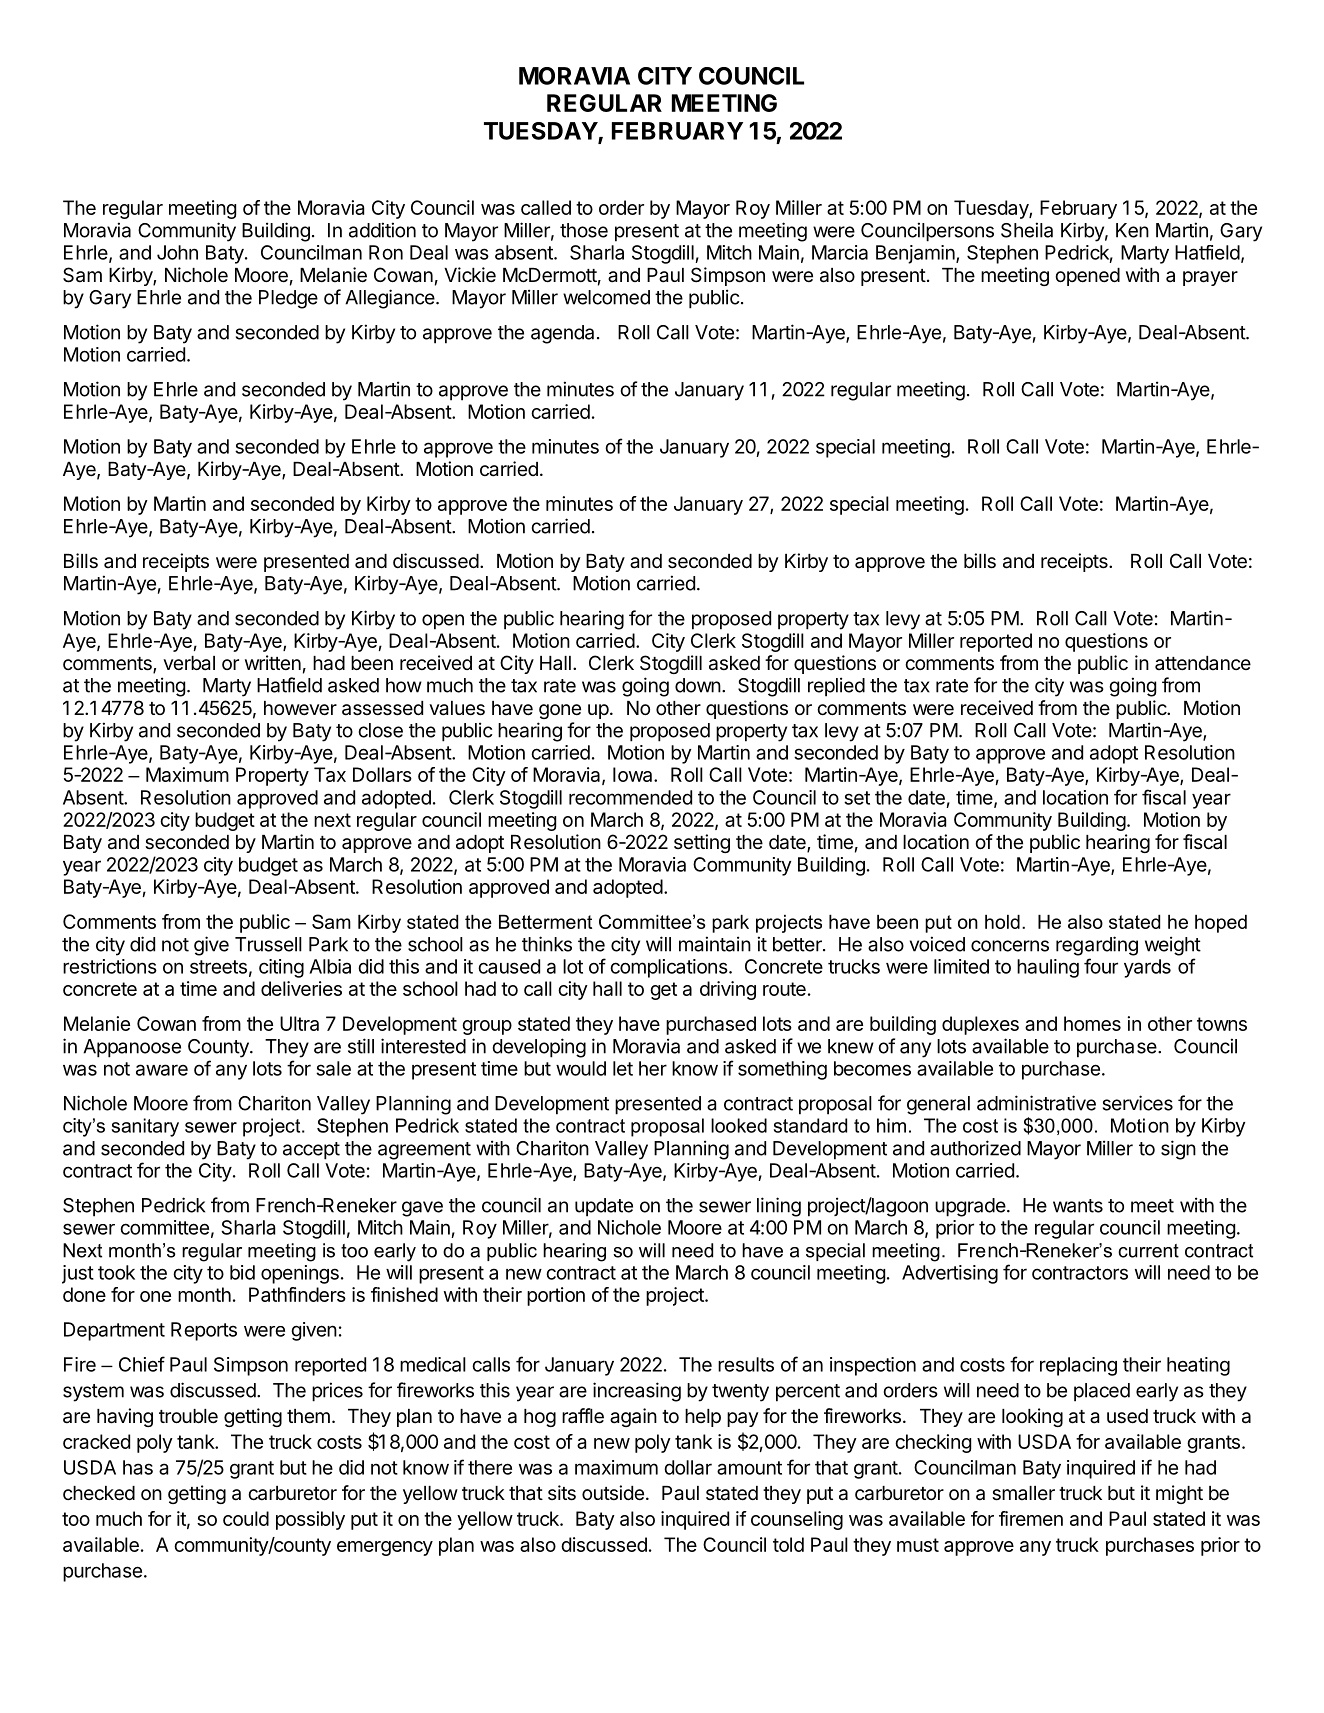 The image size is (1324, 1713). I want to click on could, so click(246, 1518).
